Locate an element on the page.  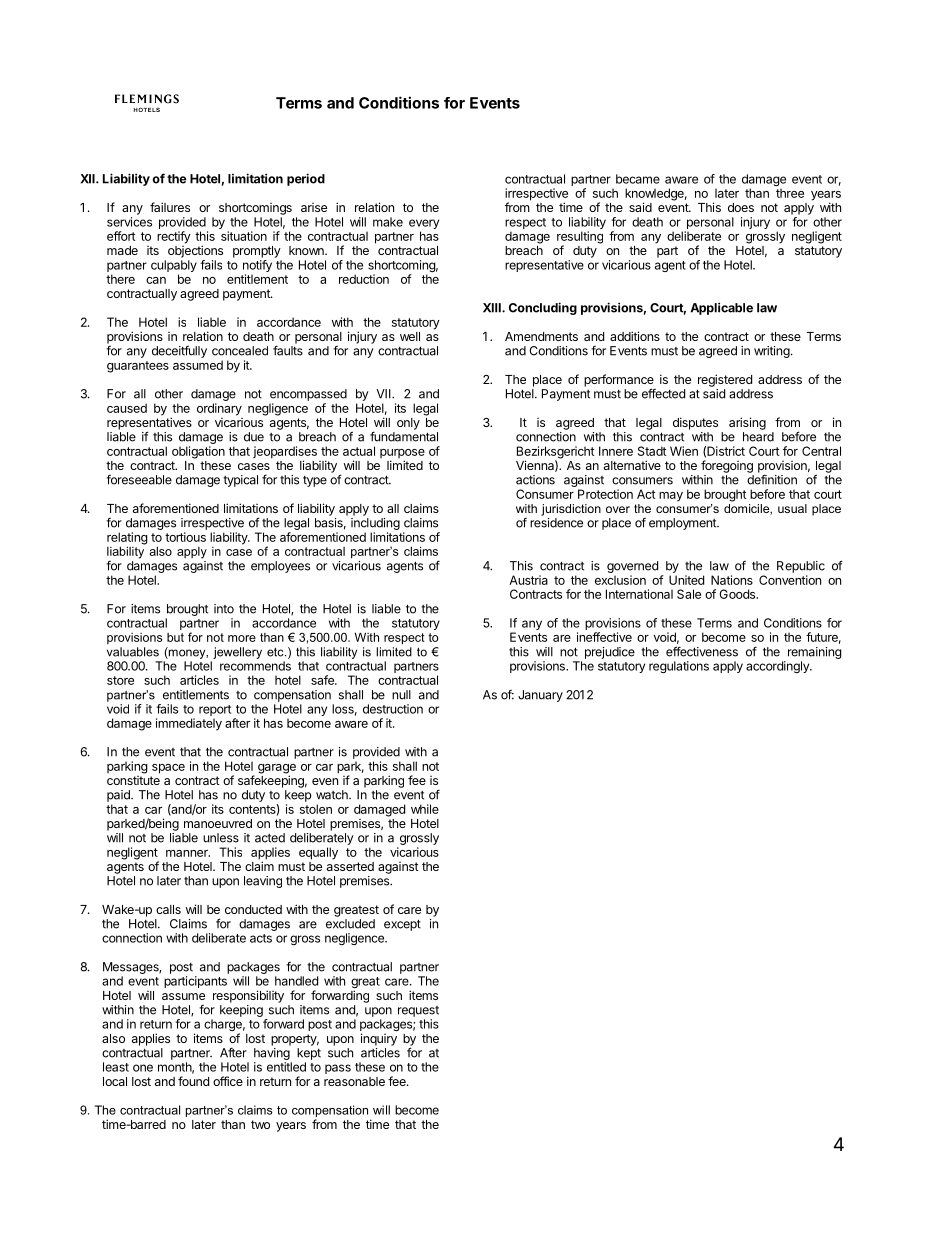
space is located at coordinates (168, 769).
